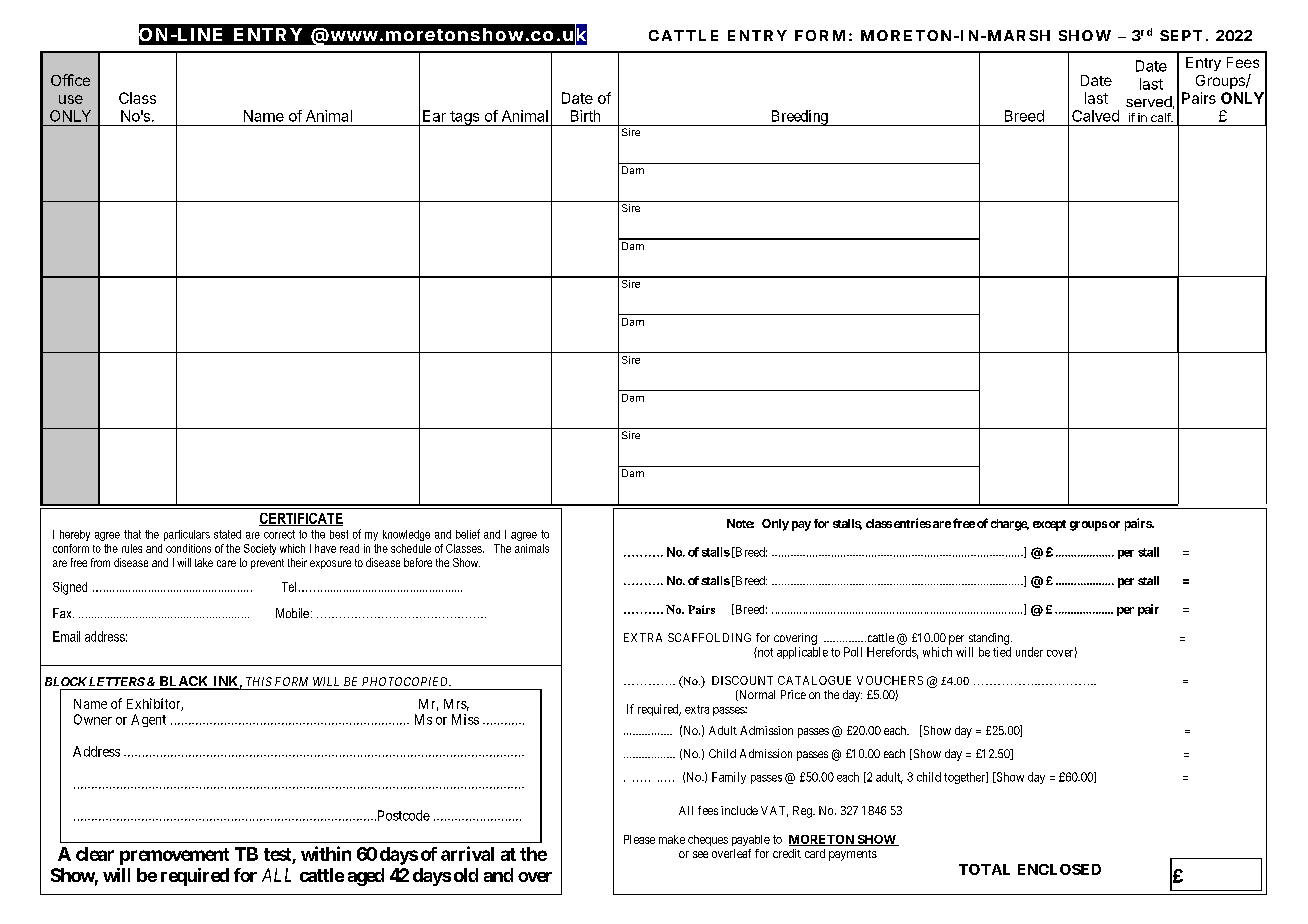 This image has height=924, width=1308. I want to click on calf, so click(1161, 117).
